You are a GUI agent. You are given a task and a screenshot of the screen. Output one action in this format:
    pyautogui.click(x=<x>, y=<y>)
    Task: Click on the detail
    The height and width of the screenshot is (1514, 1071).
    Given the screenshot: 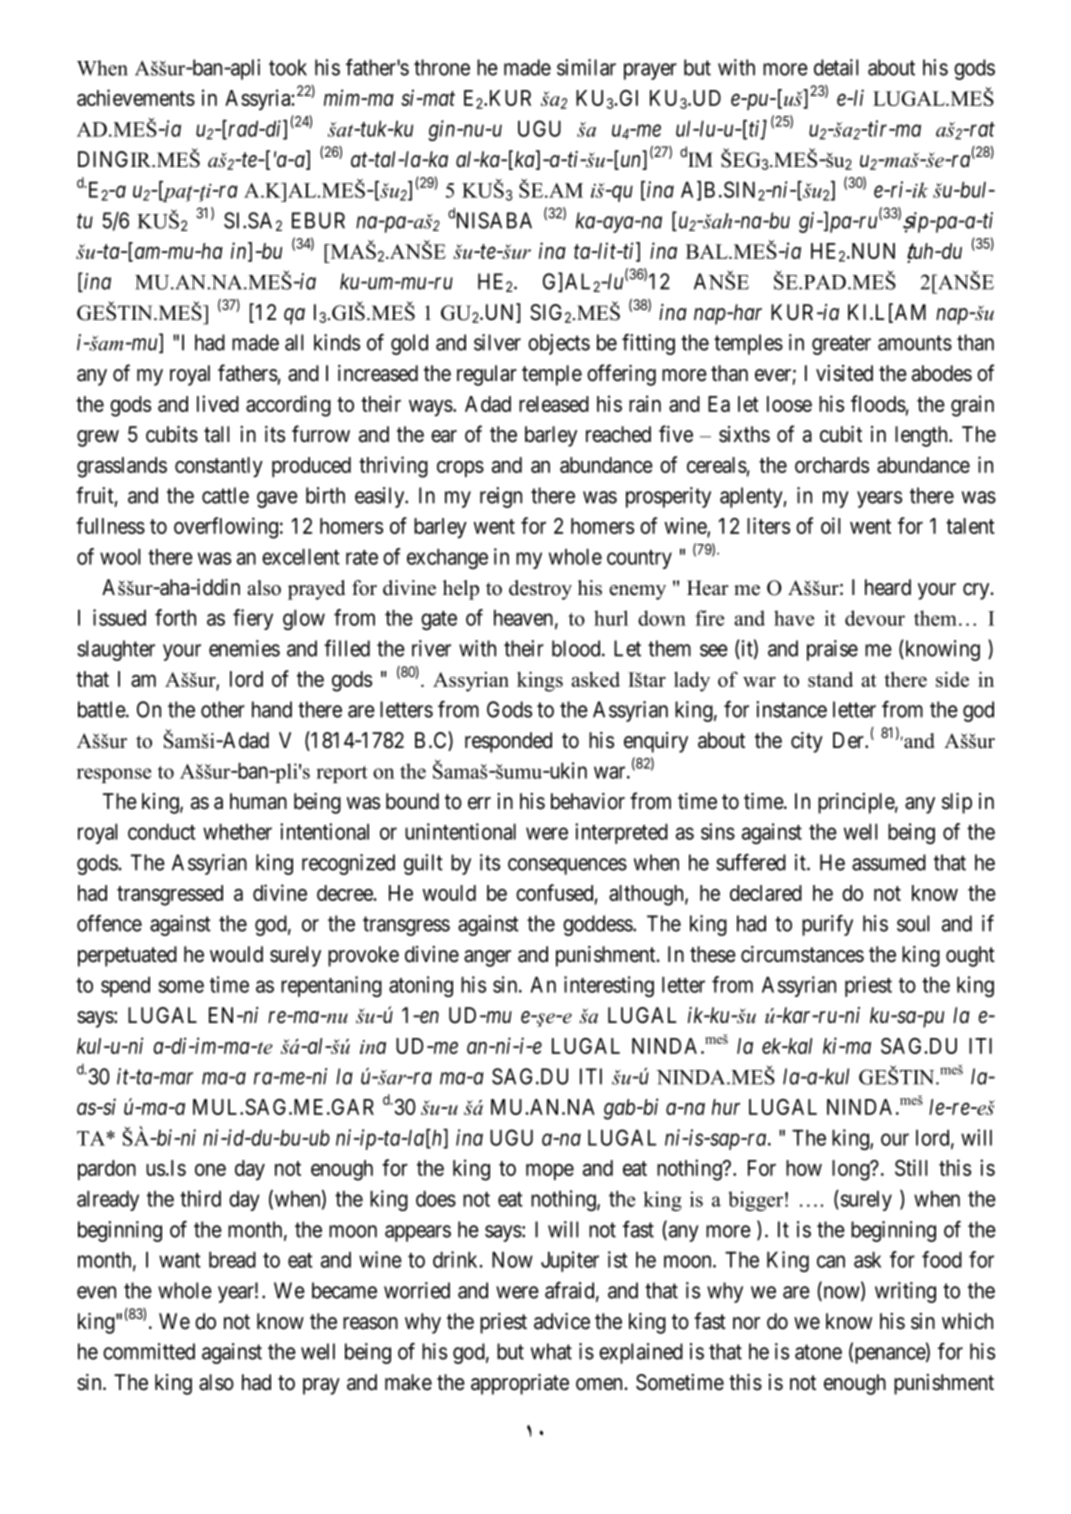 What is the action you would take?
    pyautogui.click(x=836, y=67)
